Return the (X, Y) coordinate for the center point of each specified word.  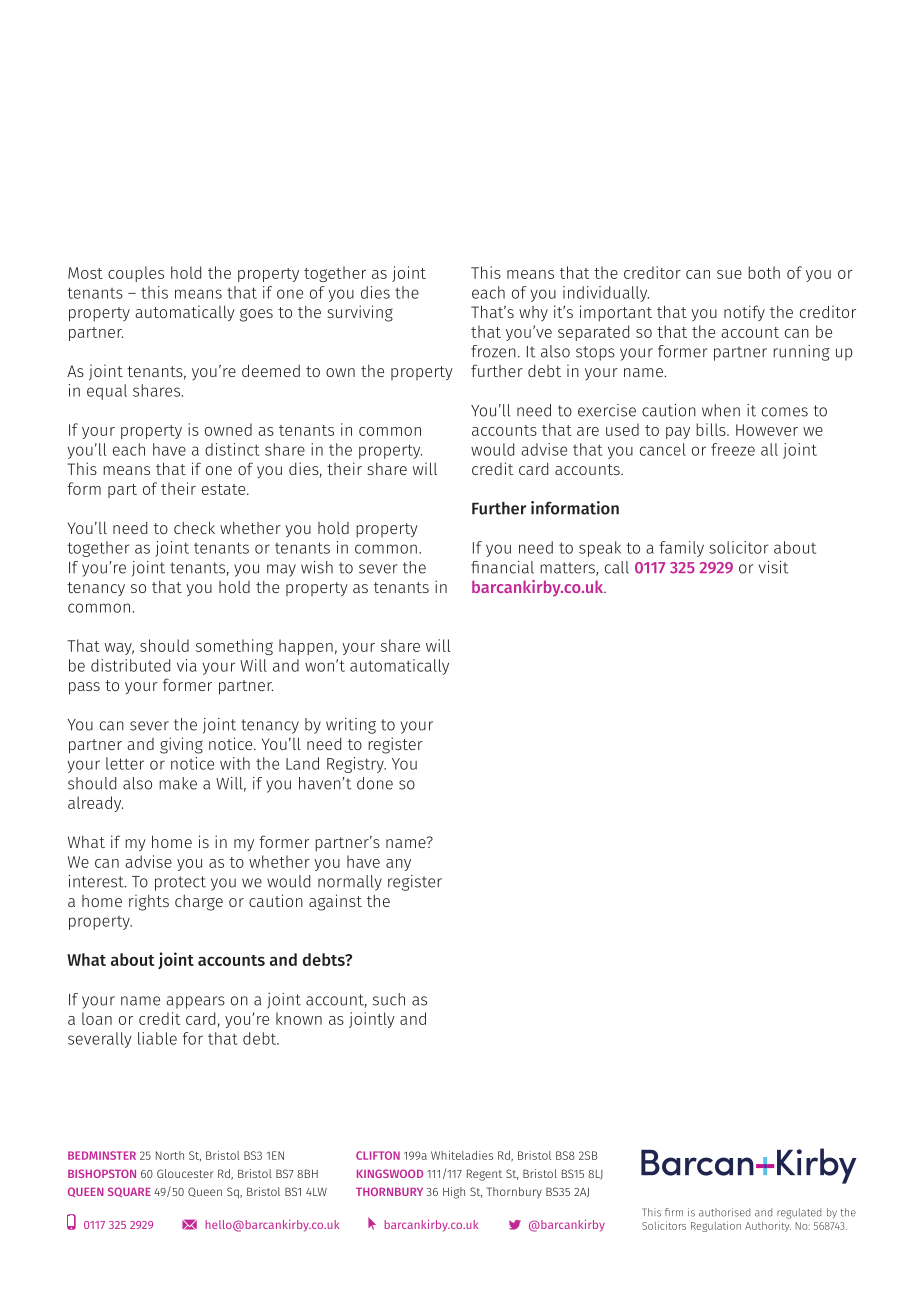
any (398, 865)
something (234, 647)
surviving (360, 313)
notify (744, 313)
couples (136, 274)
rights (149, 902)
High (454, 1193)
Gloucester (185, 1173)
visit (773, 567)
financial (502, 567)
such (389, 999)
